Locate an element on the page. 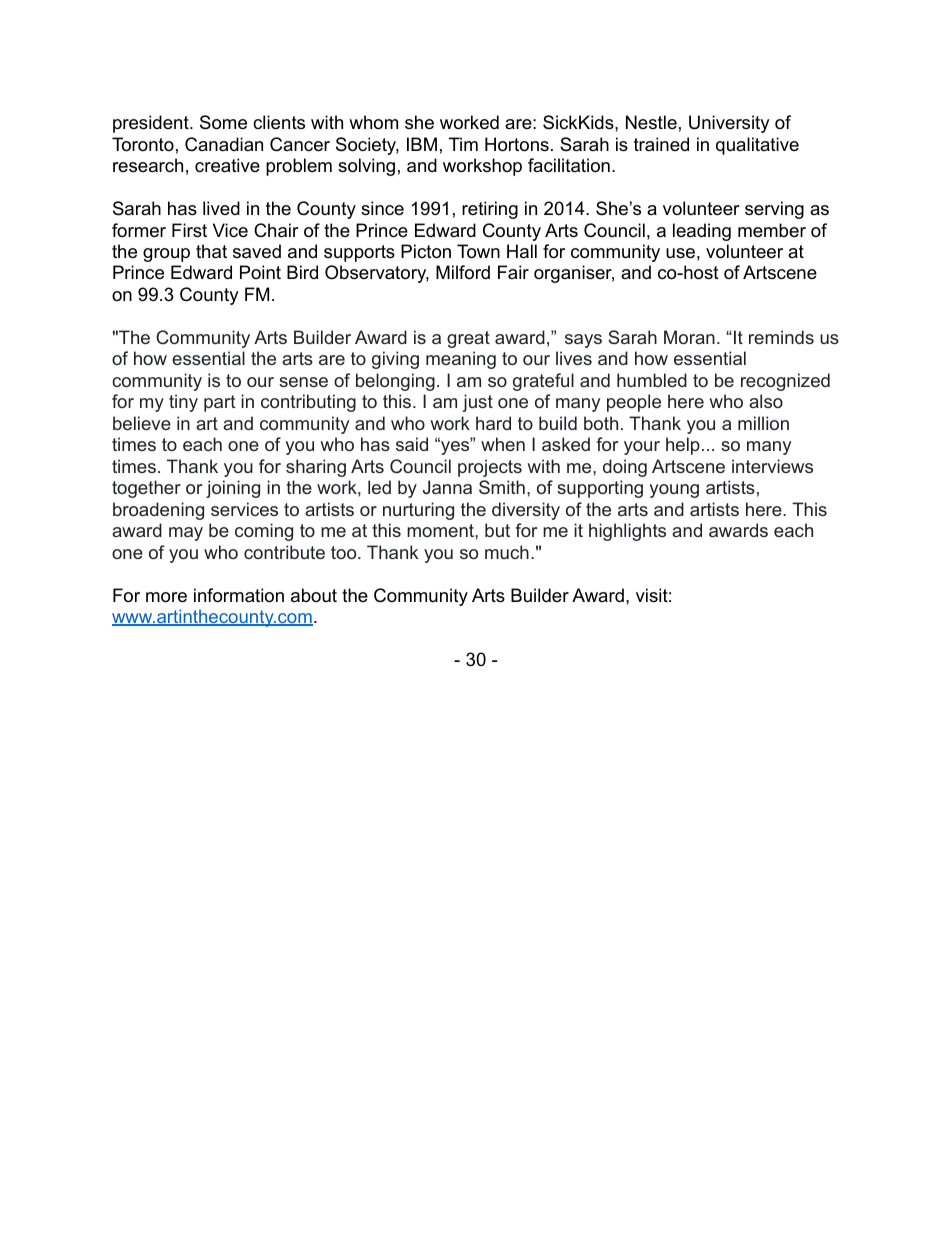 The height and width of the document is (1233, 952). information is located at coordinates (239, 595).
